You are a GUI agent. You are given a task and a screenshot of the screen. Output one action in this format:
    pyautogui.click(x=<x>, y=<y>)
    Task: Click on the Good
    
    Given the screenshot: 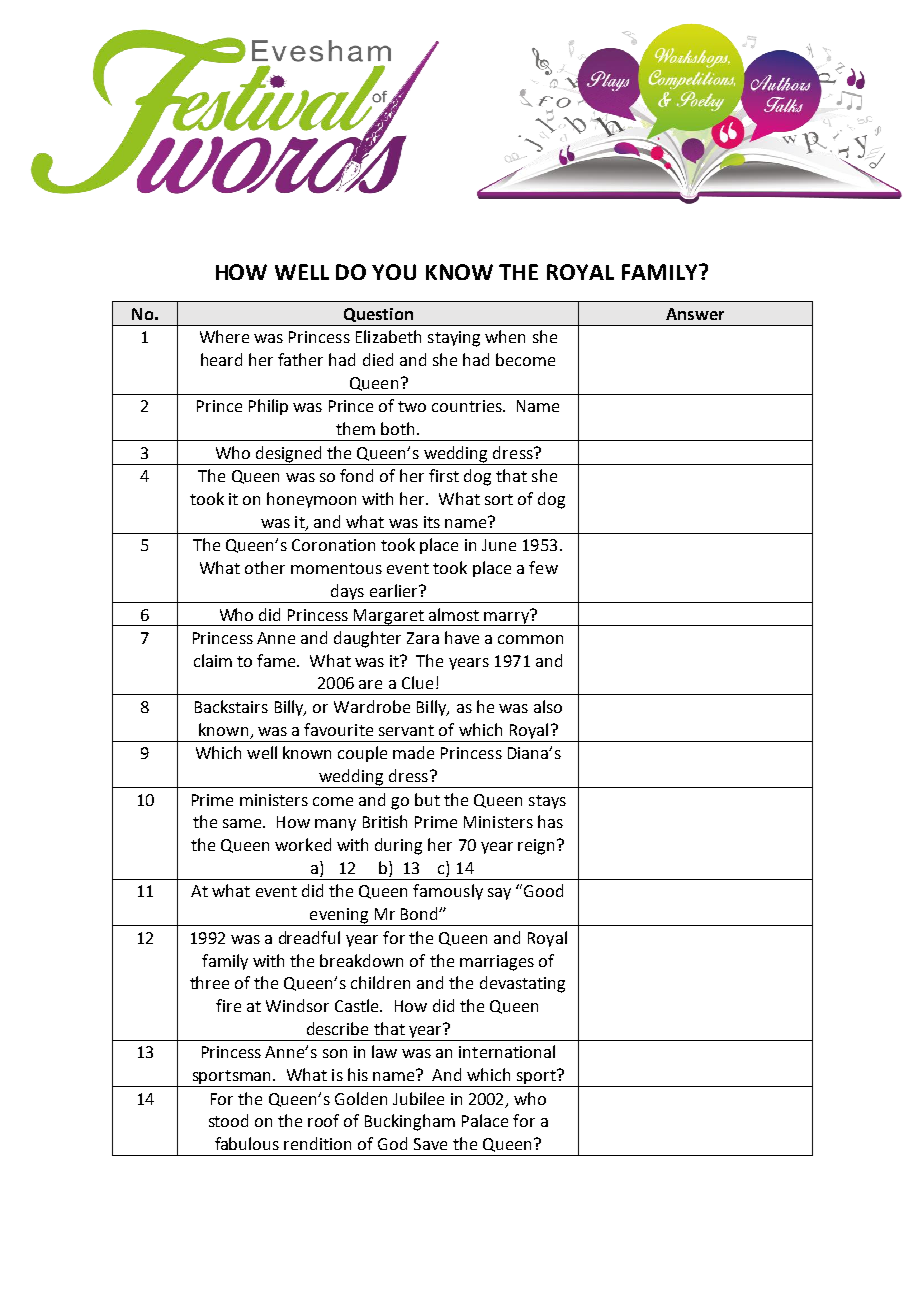 What is the action you would take?
    pyautogui.click(x=543, y=890)
